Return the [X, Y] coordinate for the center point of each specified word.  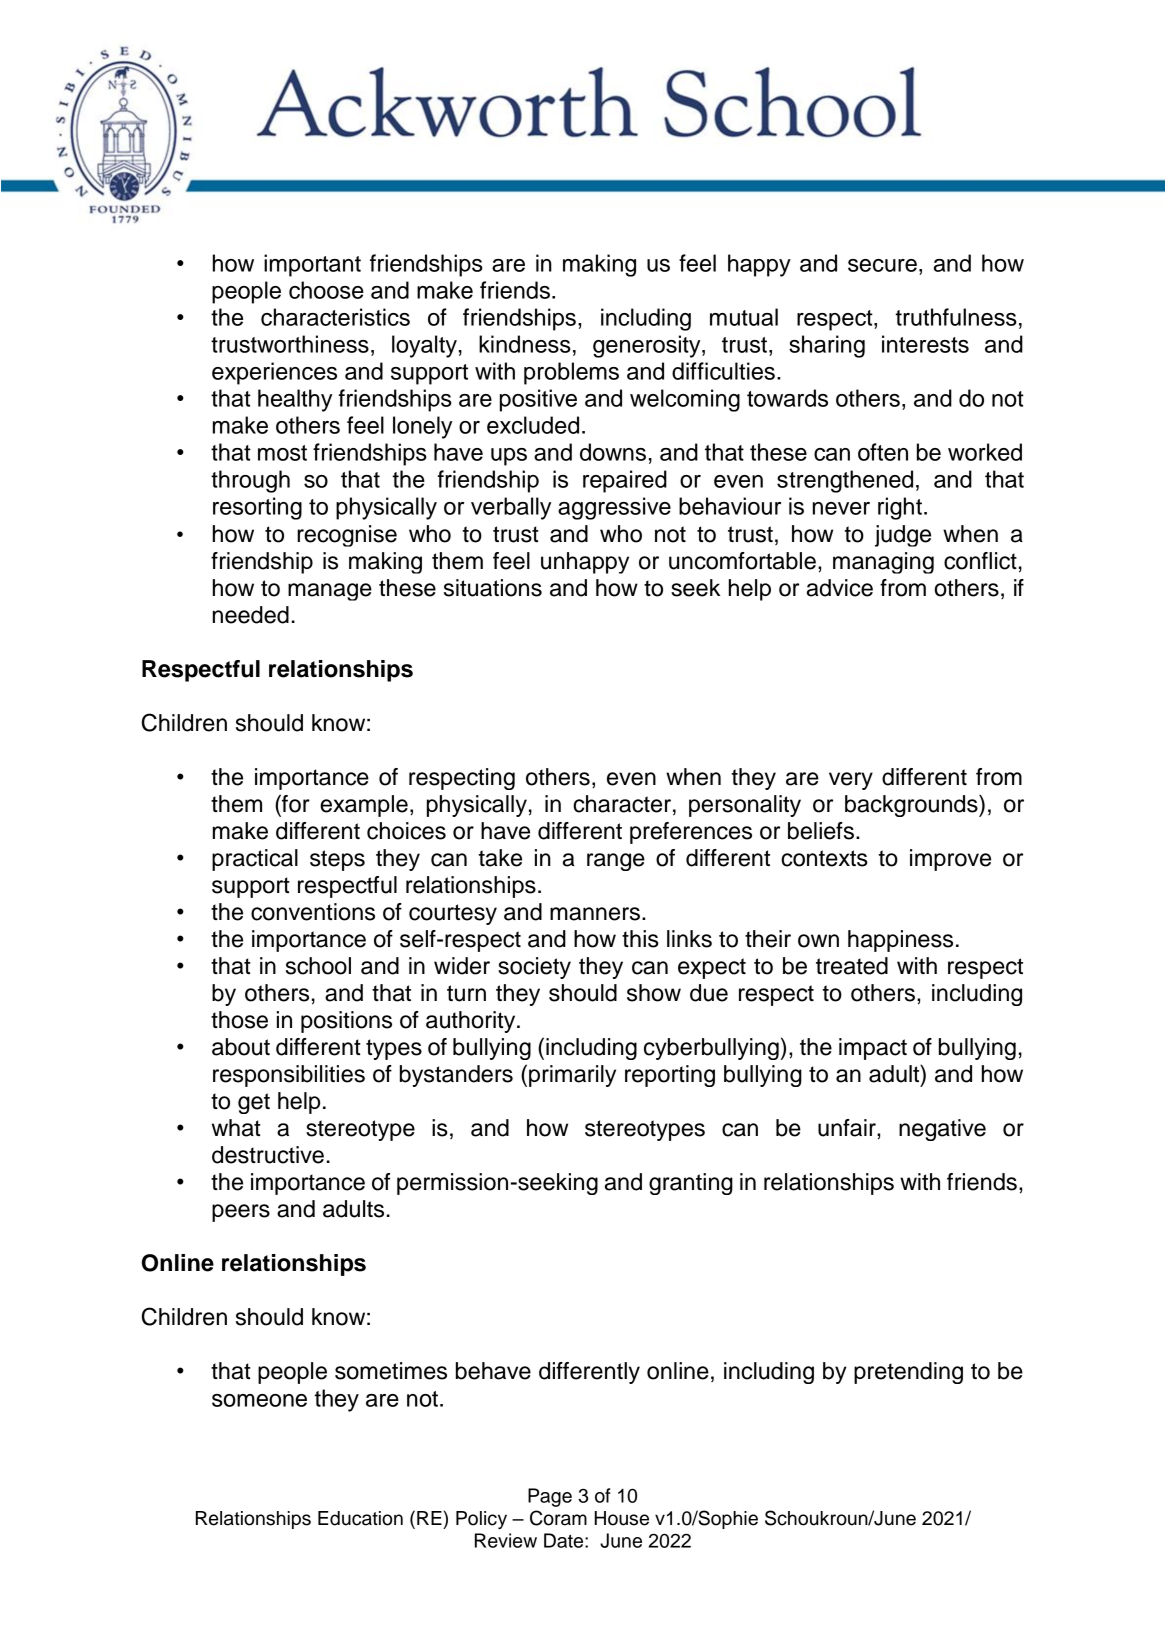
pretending [908, 1373]
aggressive [614, 508]
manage [330, 592]
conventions [313, 912]
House [622, 1518]
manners [595, 914]
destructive [268, 1155]
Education [360, 1518]
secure [882, 265]
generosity [648, 346]
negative [942, 1130]
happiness [900, 941]
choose [326, 290]
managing [883, 563]
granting [691, 1184]
